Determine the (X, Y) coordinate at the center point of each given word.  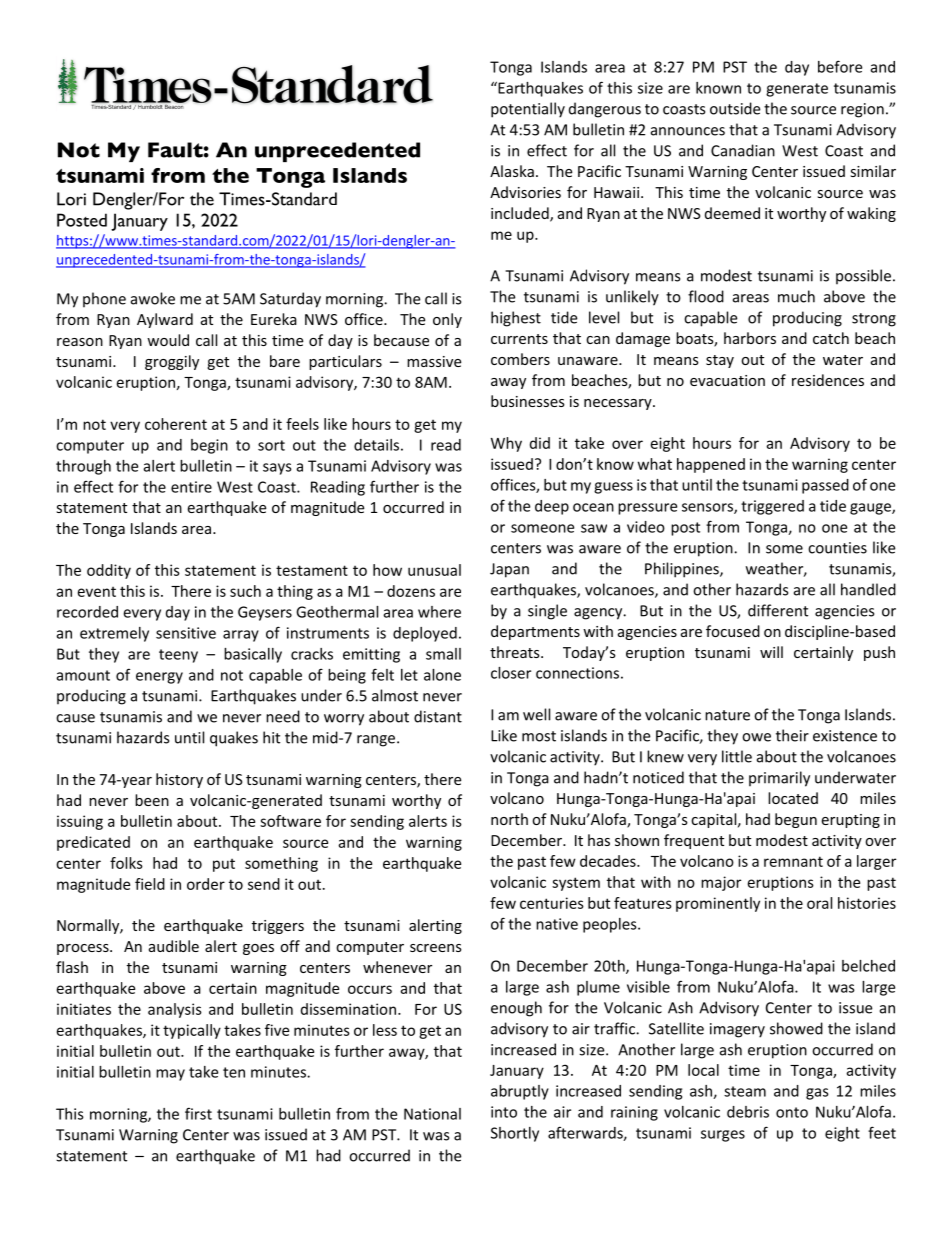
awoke (153, 298)
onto (792, 1112)
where (439, 612)
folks (126, 863)
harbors (750, 338)
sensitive (186, 633)
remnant (793, 861)
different (778, 610)
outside (735, 108)
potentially (528, 110)
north (509, 819)
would (168, 340)
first (198, 1113)
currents (519, 339)
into (504, 1112)
